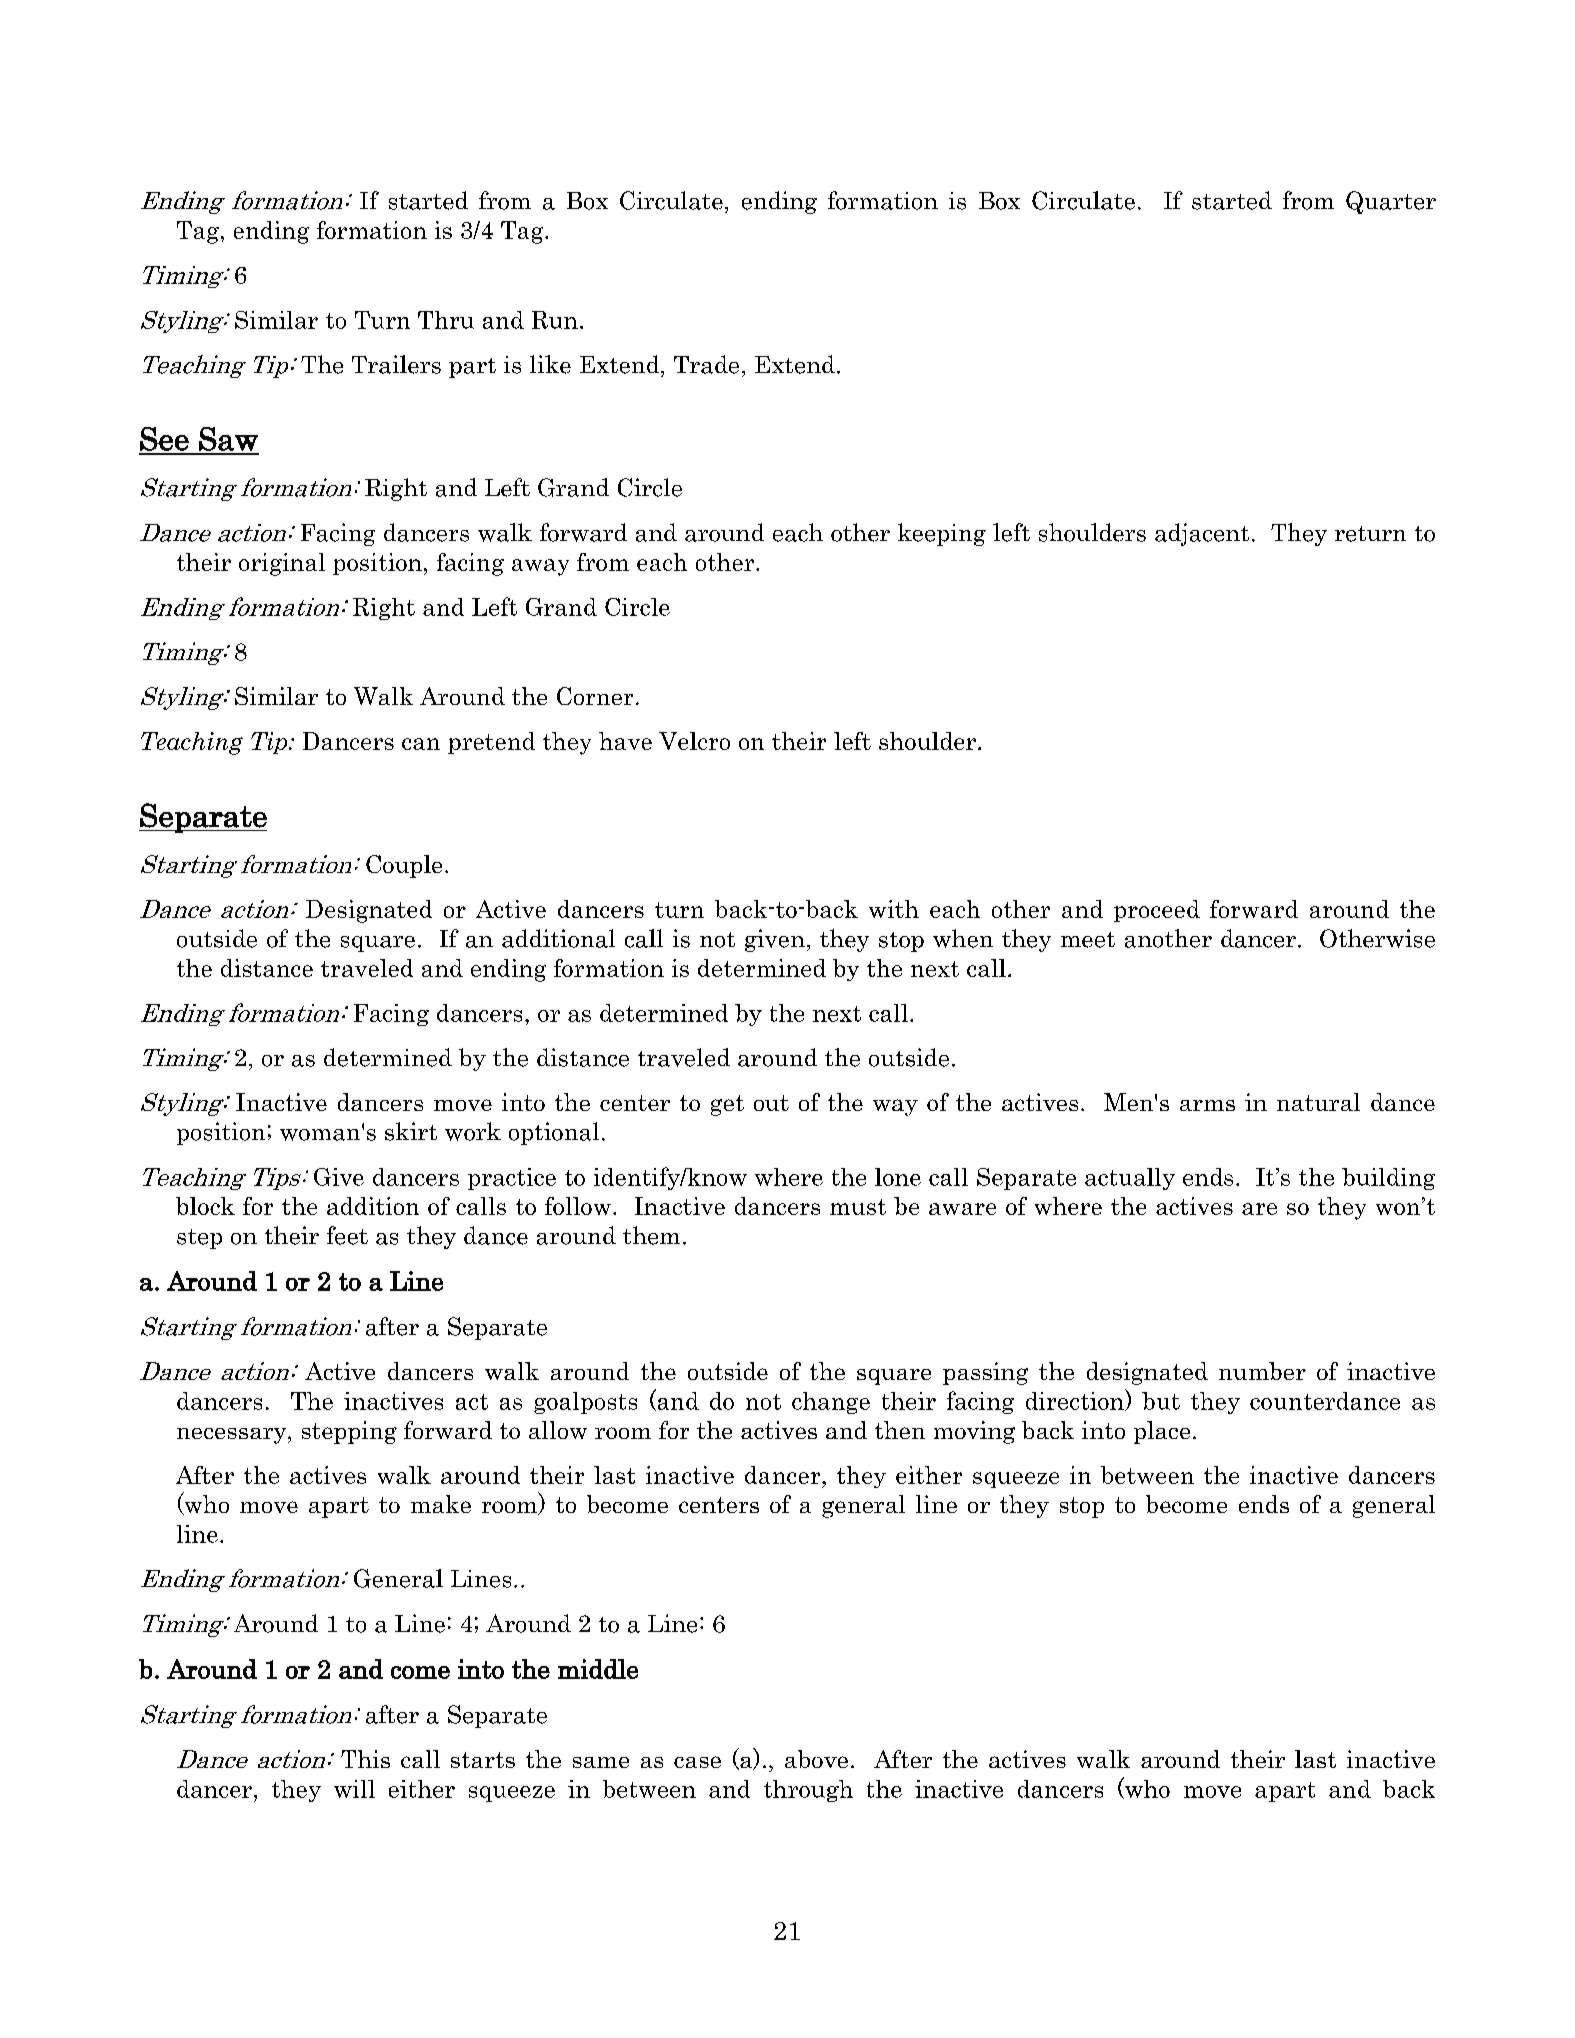  I want to click on feet, so click(347, 1235).
